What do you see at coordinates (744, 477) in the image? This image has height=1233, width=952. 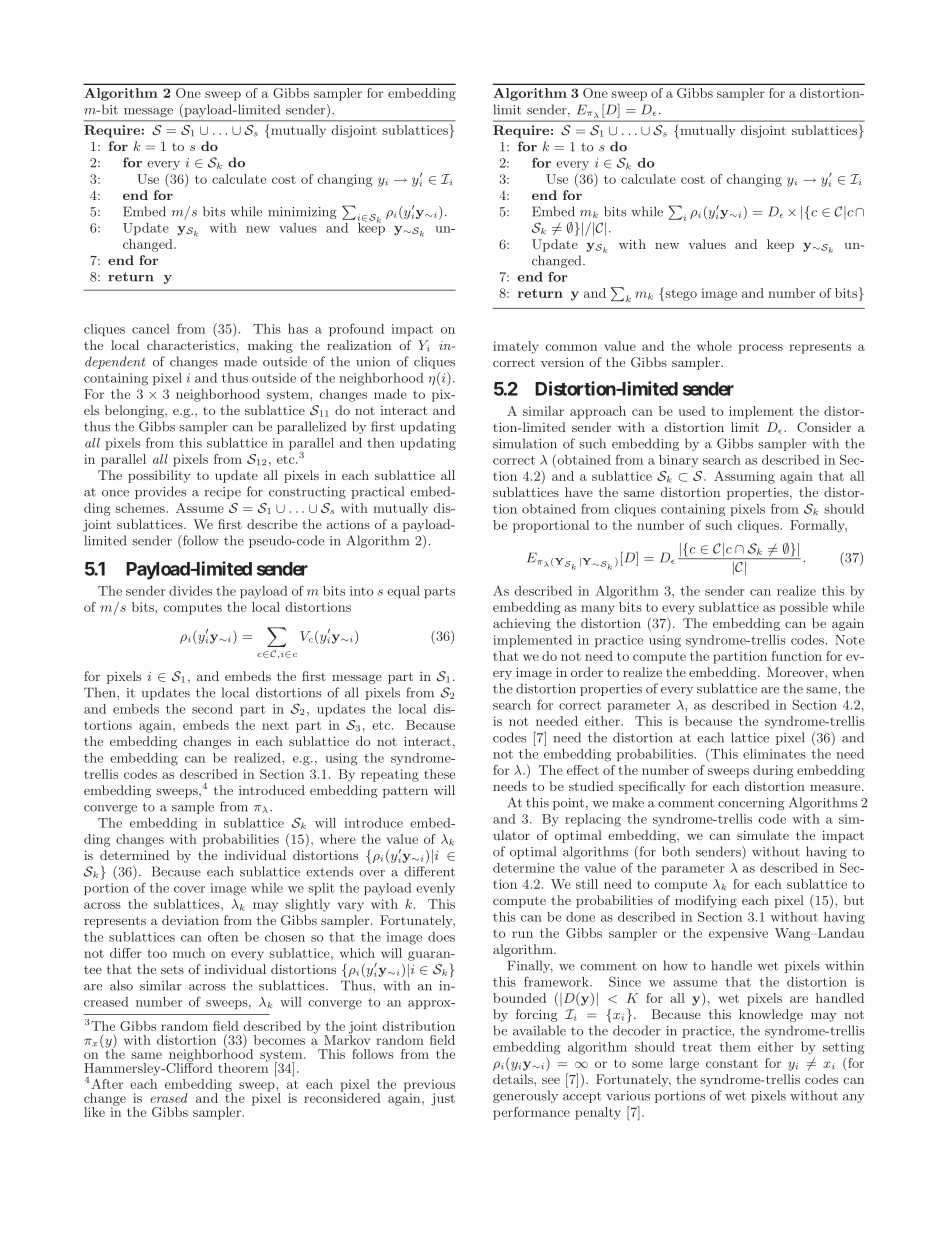 I see `Assuming` at bounding box center [744, 477].
